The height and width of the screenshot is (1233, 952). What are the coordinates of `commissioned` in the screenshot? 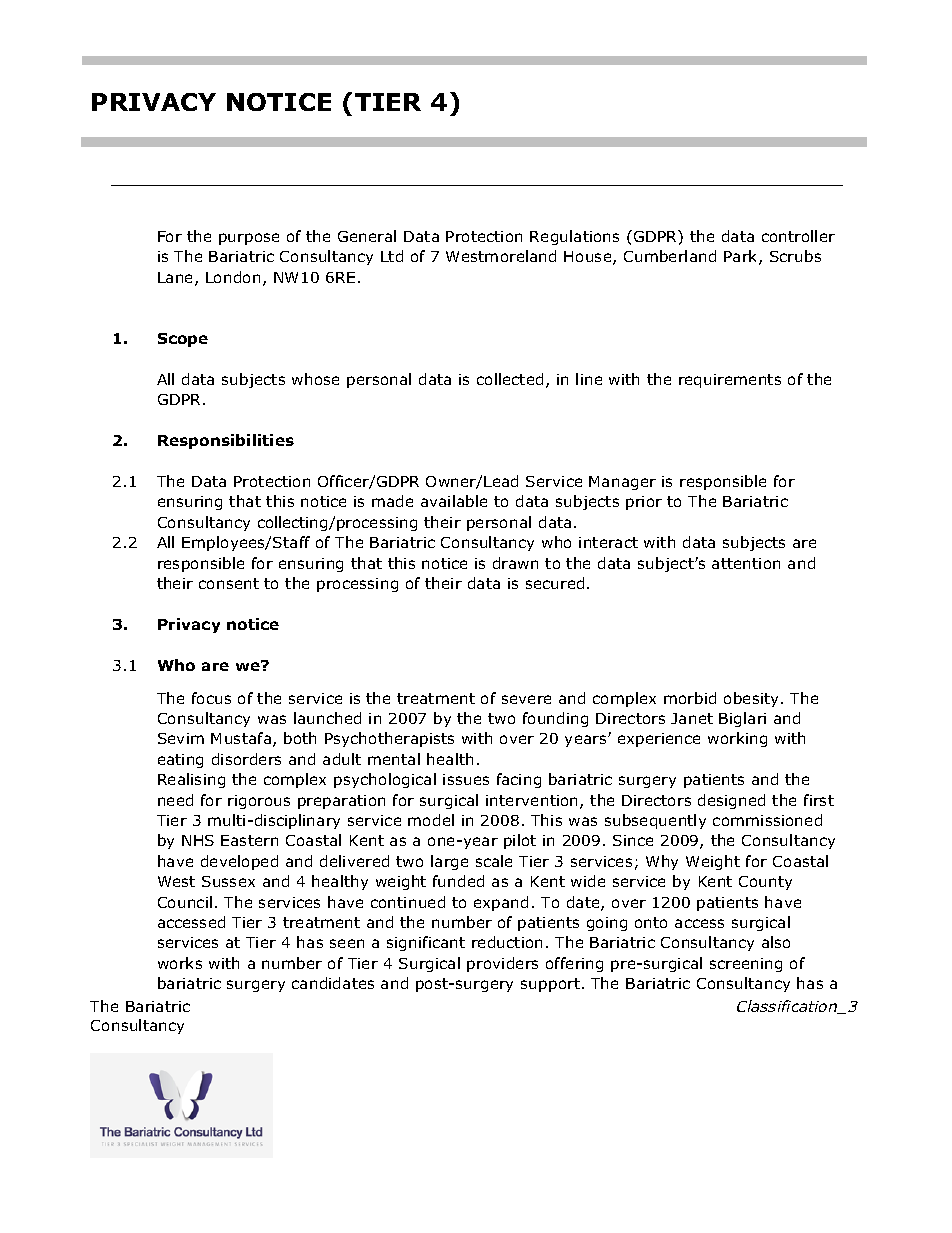 It's located at (767, 820).
